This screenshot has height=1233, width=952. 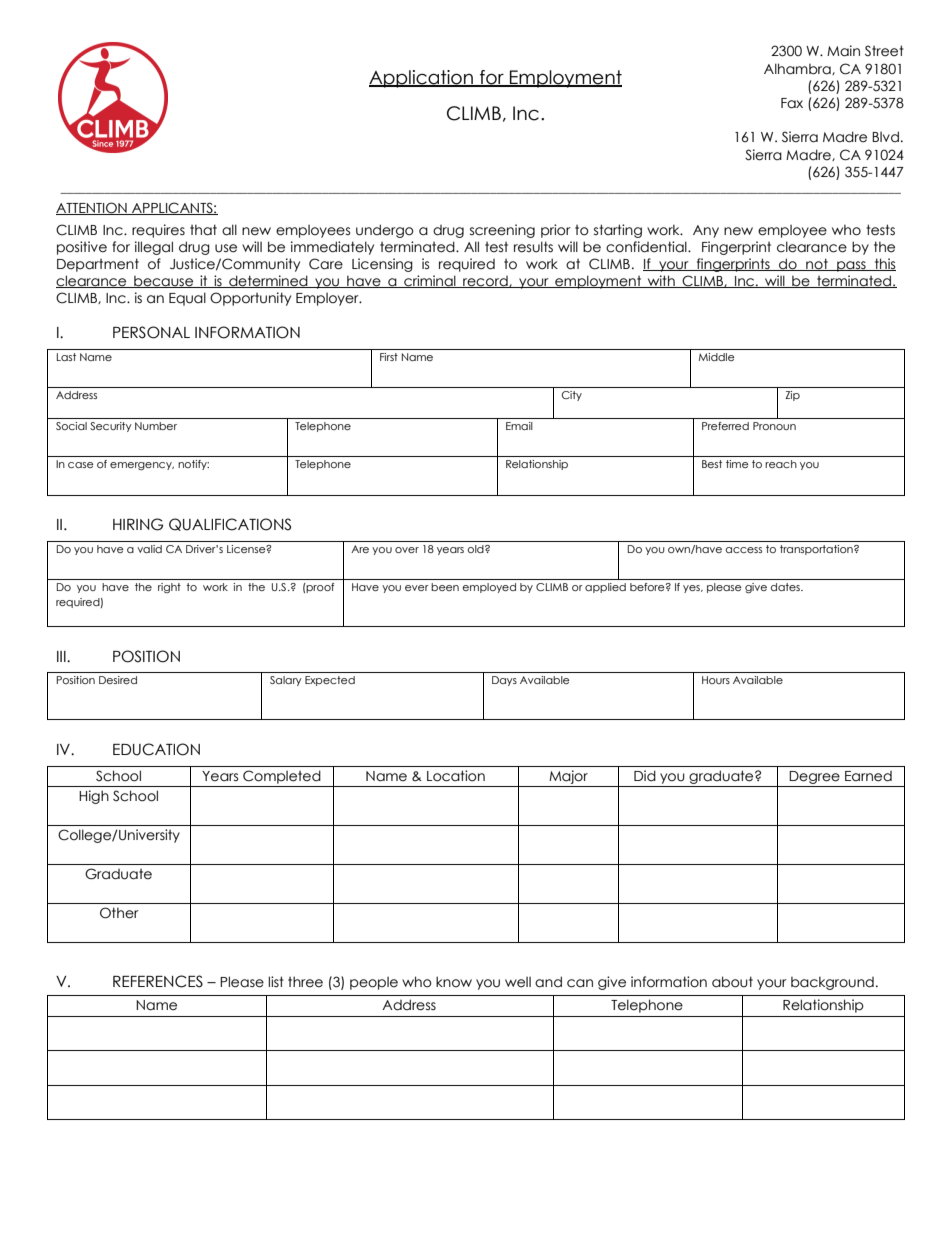 I want to click on Alhambra, so click(x=798, y=69).
